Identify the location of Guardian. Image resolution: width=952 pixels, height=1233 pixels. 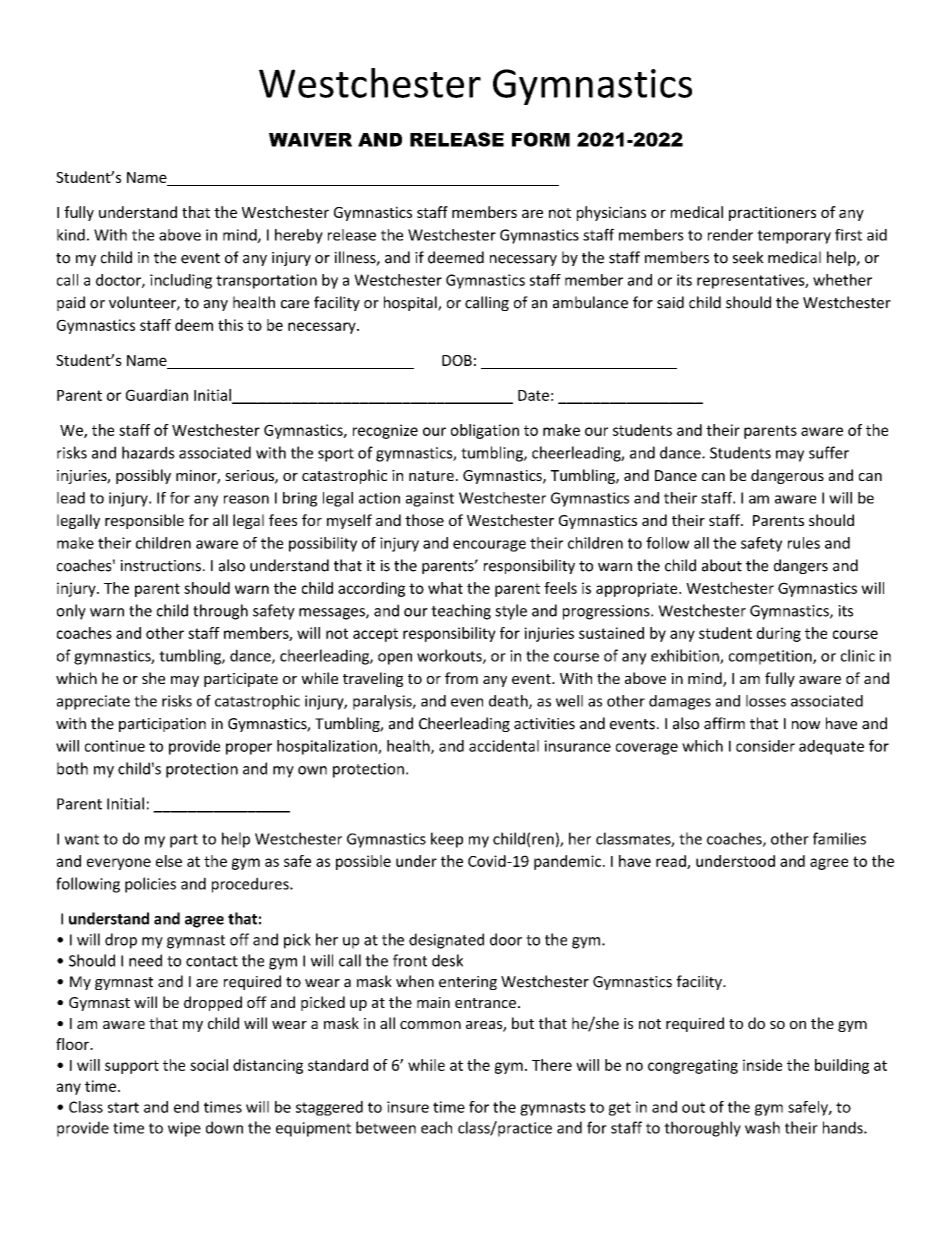
(157, 395).
